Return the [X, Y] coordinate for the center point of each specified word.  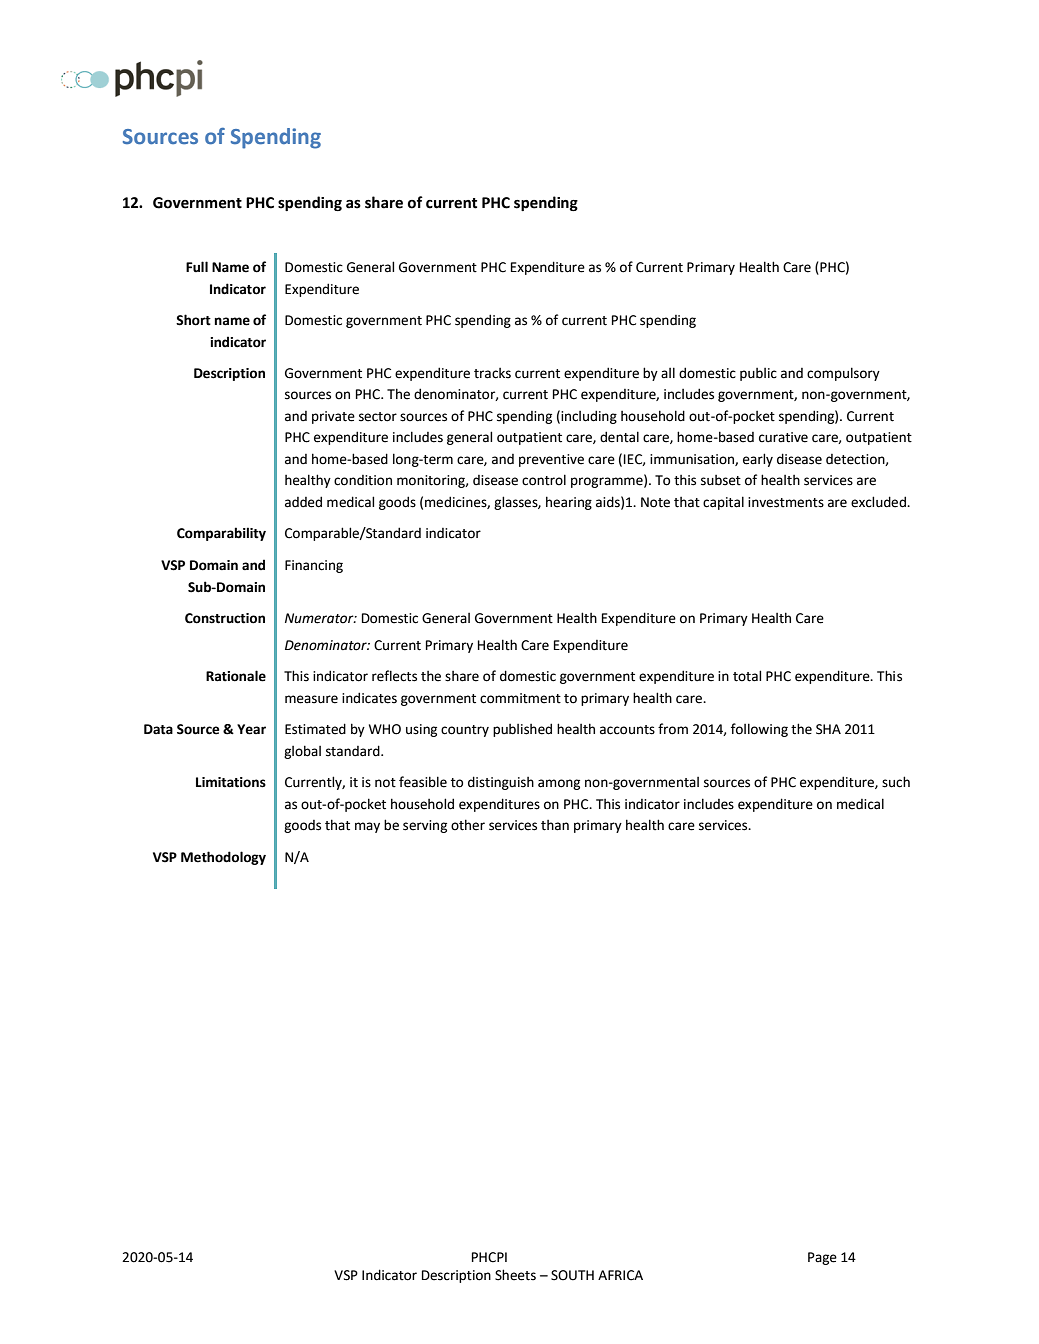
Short [193, 320]
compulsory [843, 374]
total [747, 676]
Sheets [515, 1275]
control [544, 480]
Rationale [236, 676]
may [367, 827]
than [555, 825]
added [303, 502]
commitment [520, 698]
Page [822, 1258]
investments [786, 502]
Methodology [223, 858]
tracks [492, 373]
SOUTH [572, 1275]
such [896, 782]
